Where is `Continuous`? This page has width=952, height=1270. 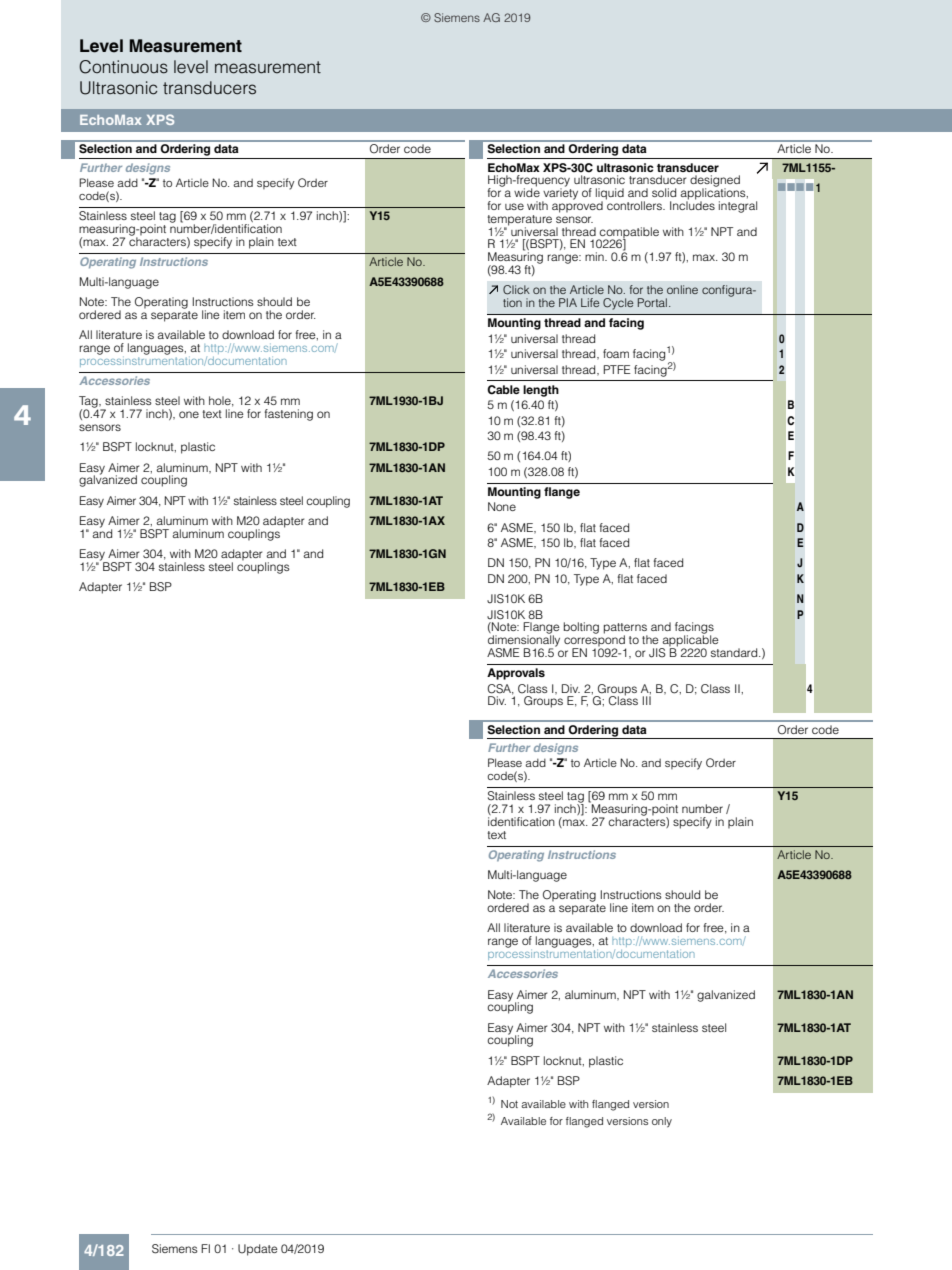 Continuous is located at coordinates (123, 67).
